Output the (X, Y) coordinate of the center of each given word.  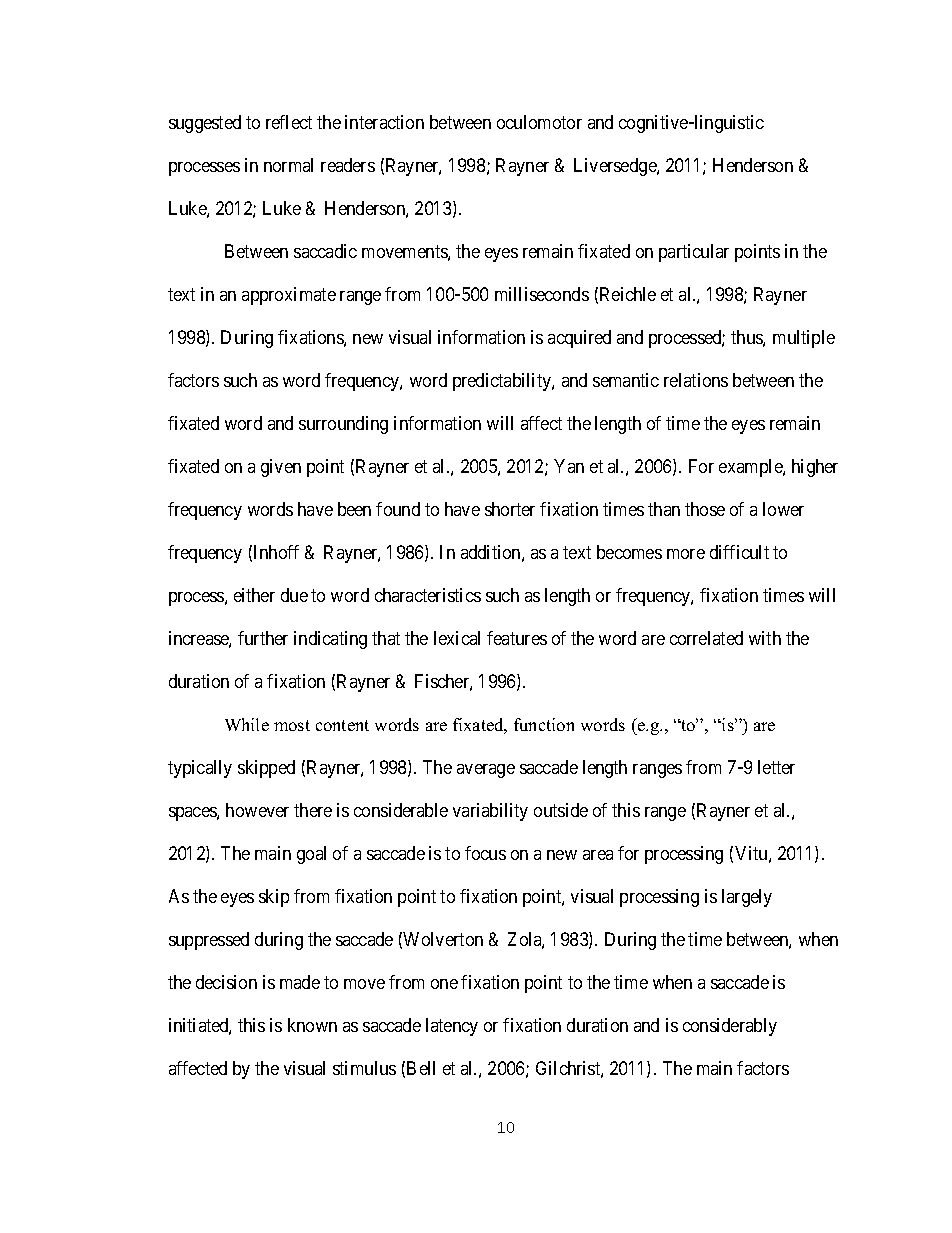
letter (776, 767)
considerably (730, 1027)
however (257, 810)
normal (288, 165)
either (254, 595)
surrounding (343, 425)
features (517, 638)
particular (694, 253)
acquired (579, 339)
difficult (739, 552)
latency (452, 1027)
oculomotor (539, 122)
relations (696, 380)
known (312, 1025)
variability (490, 812)
